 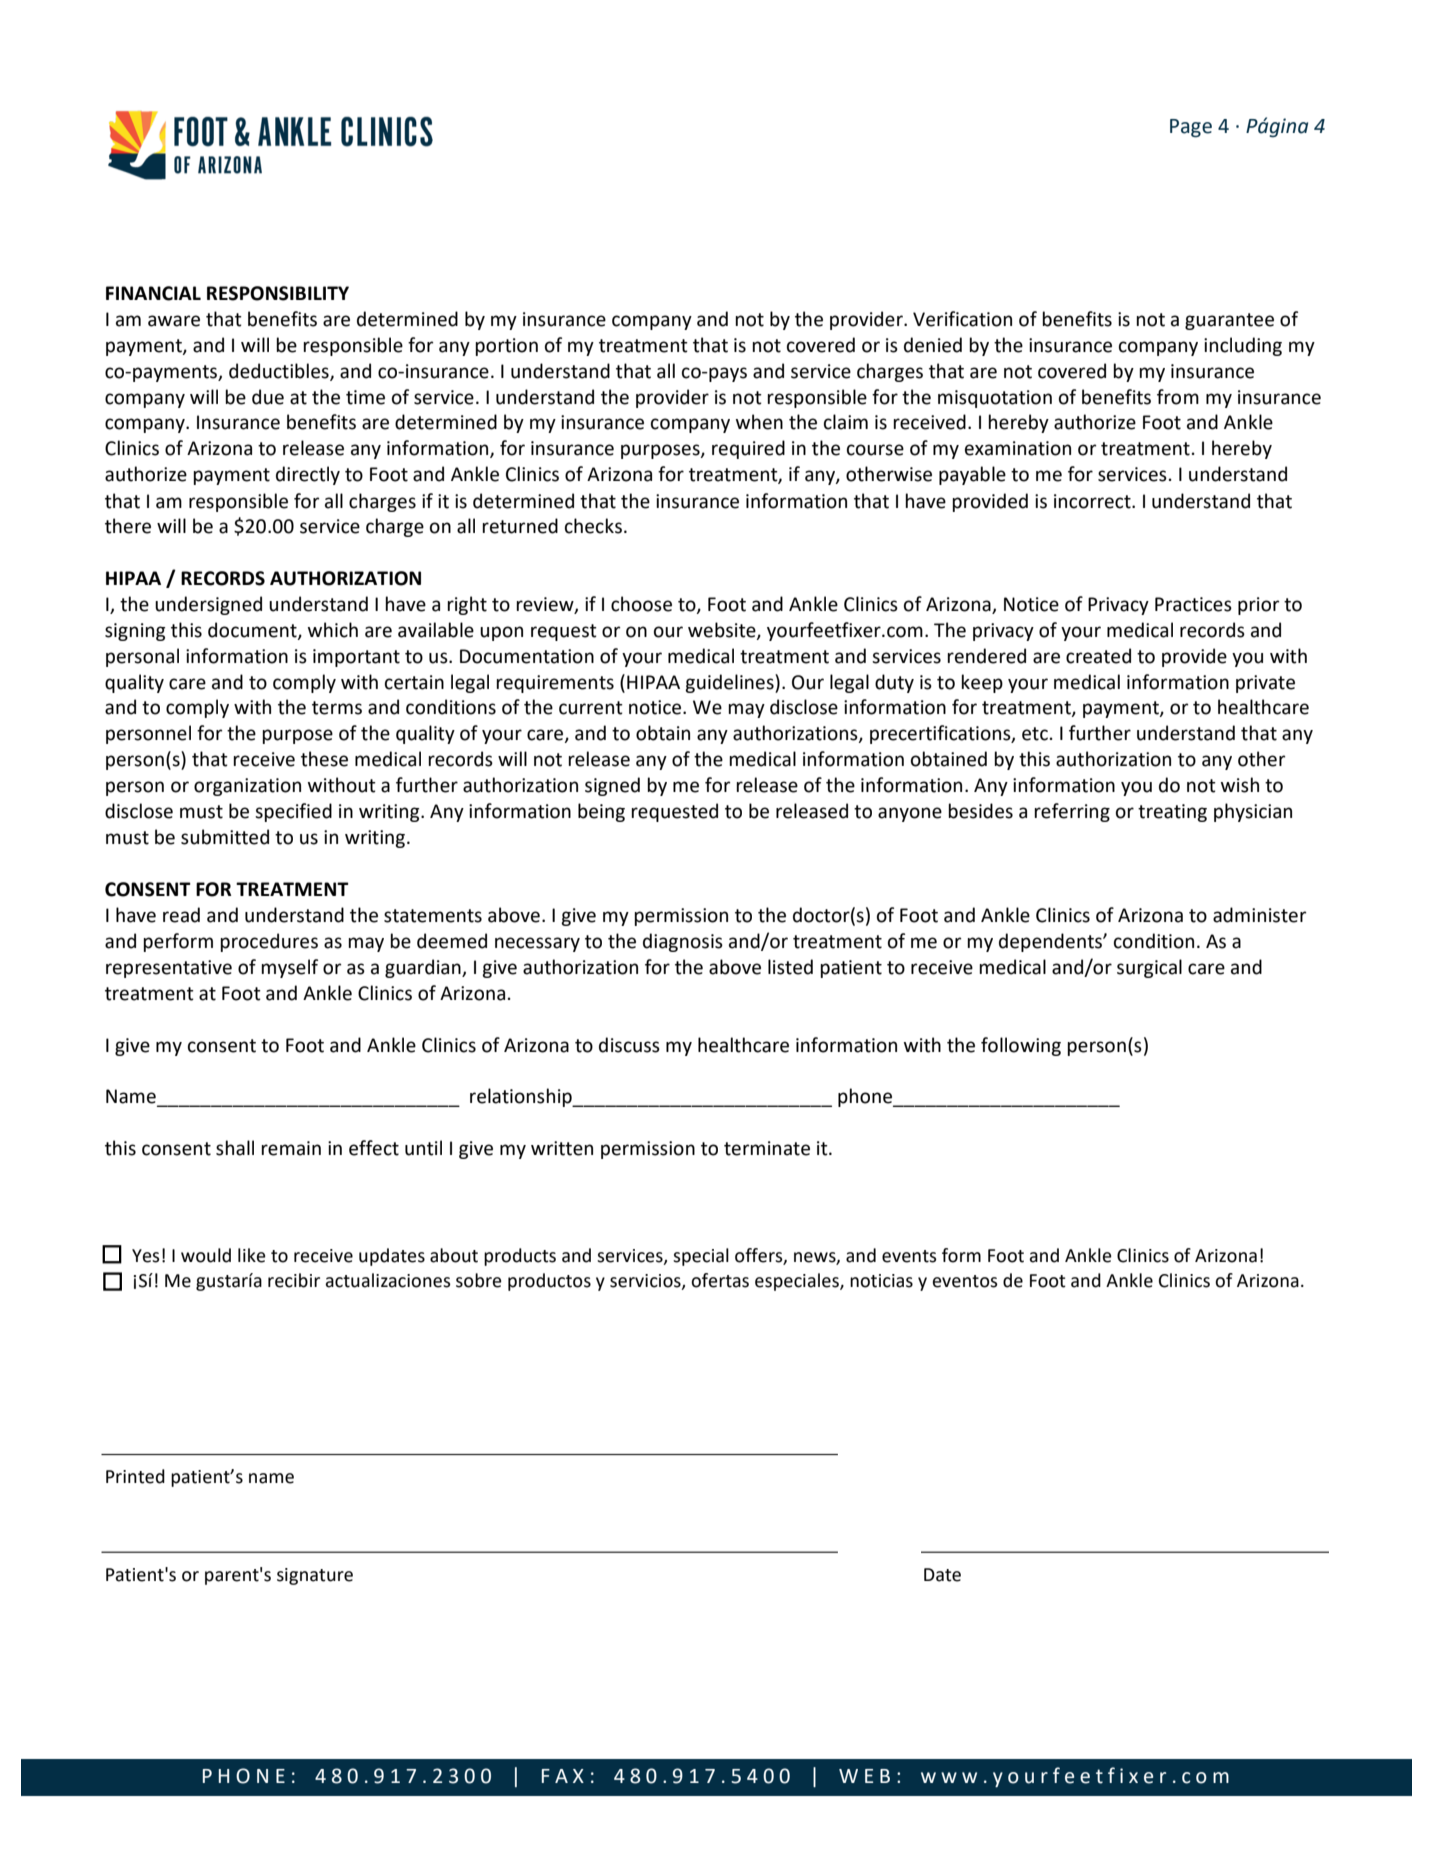 I want to click on treating, so click(x=1172, y=813).
